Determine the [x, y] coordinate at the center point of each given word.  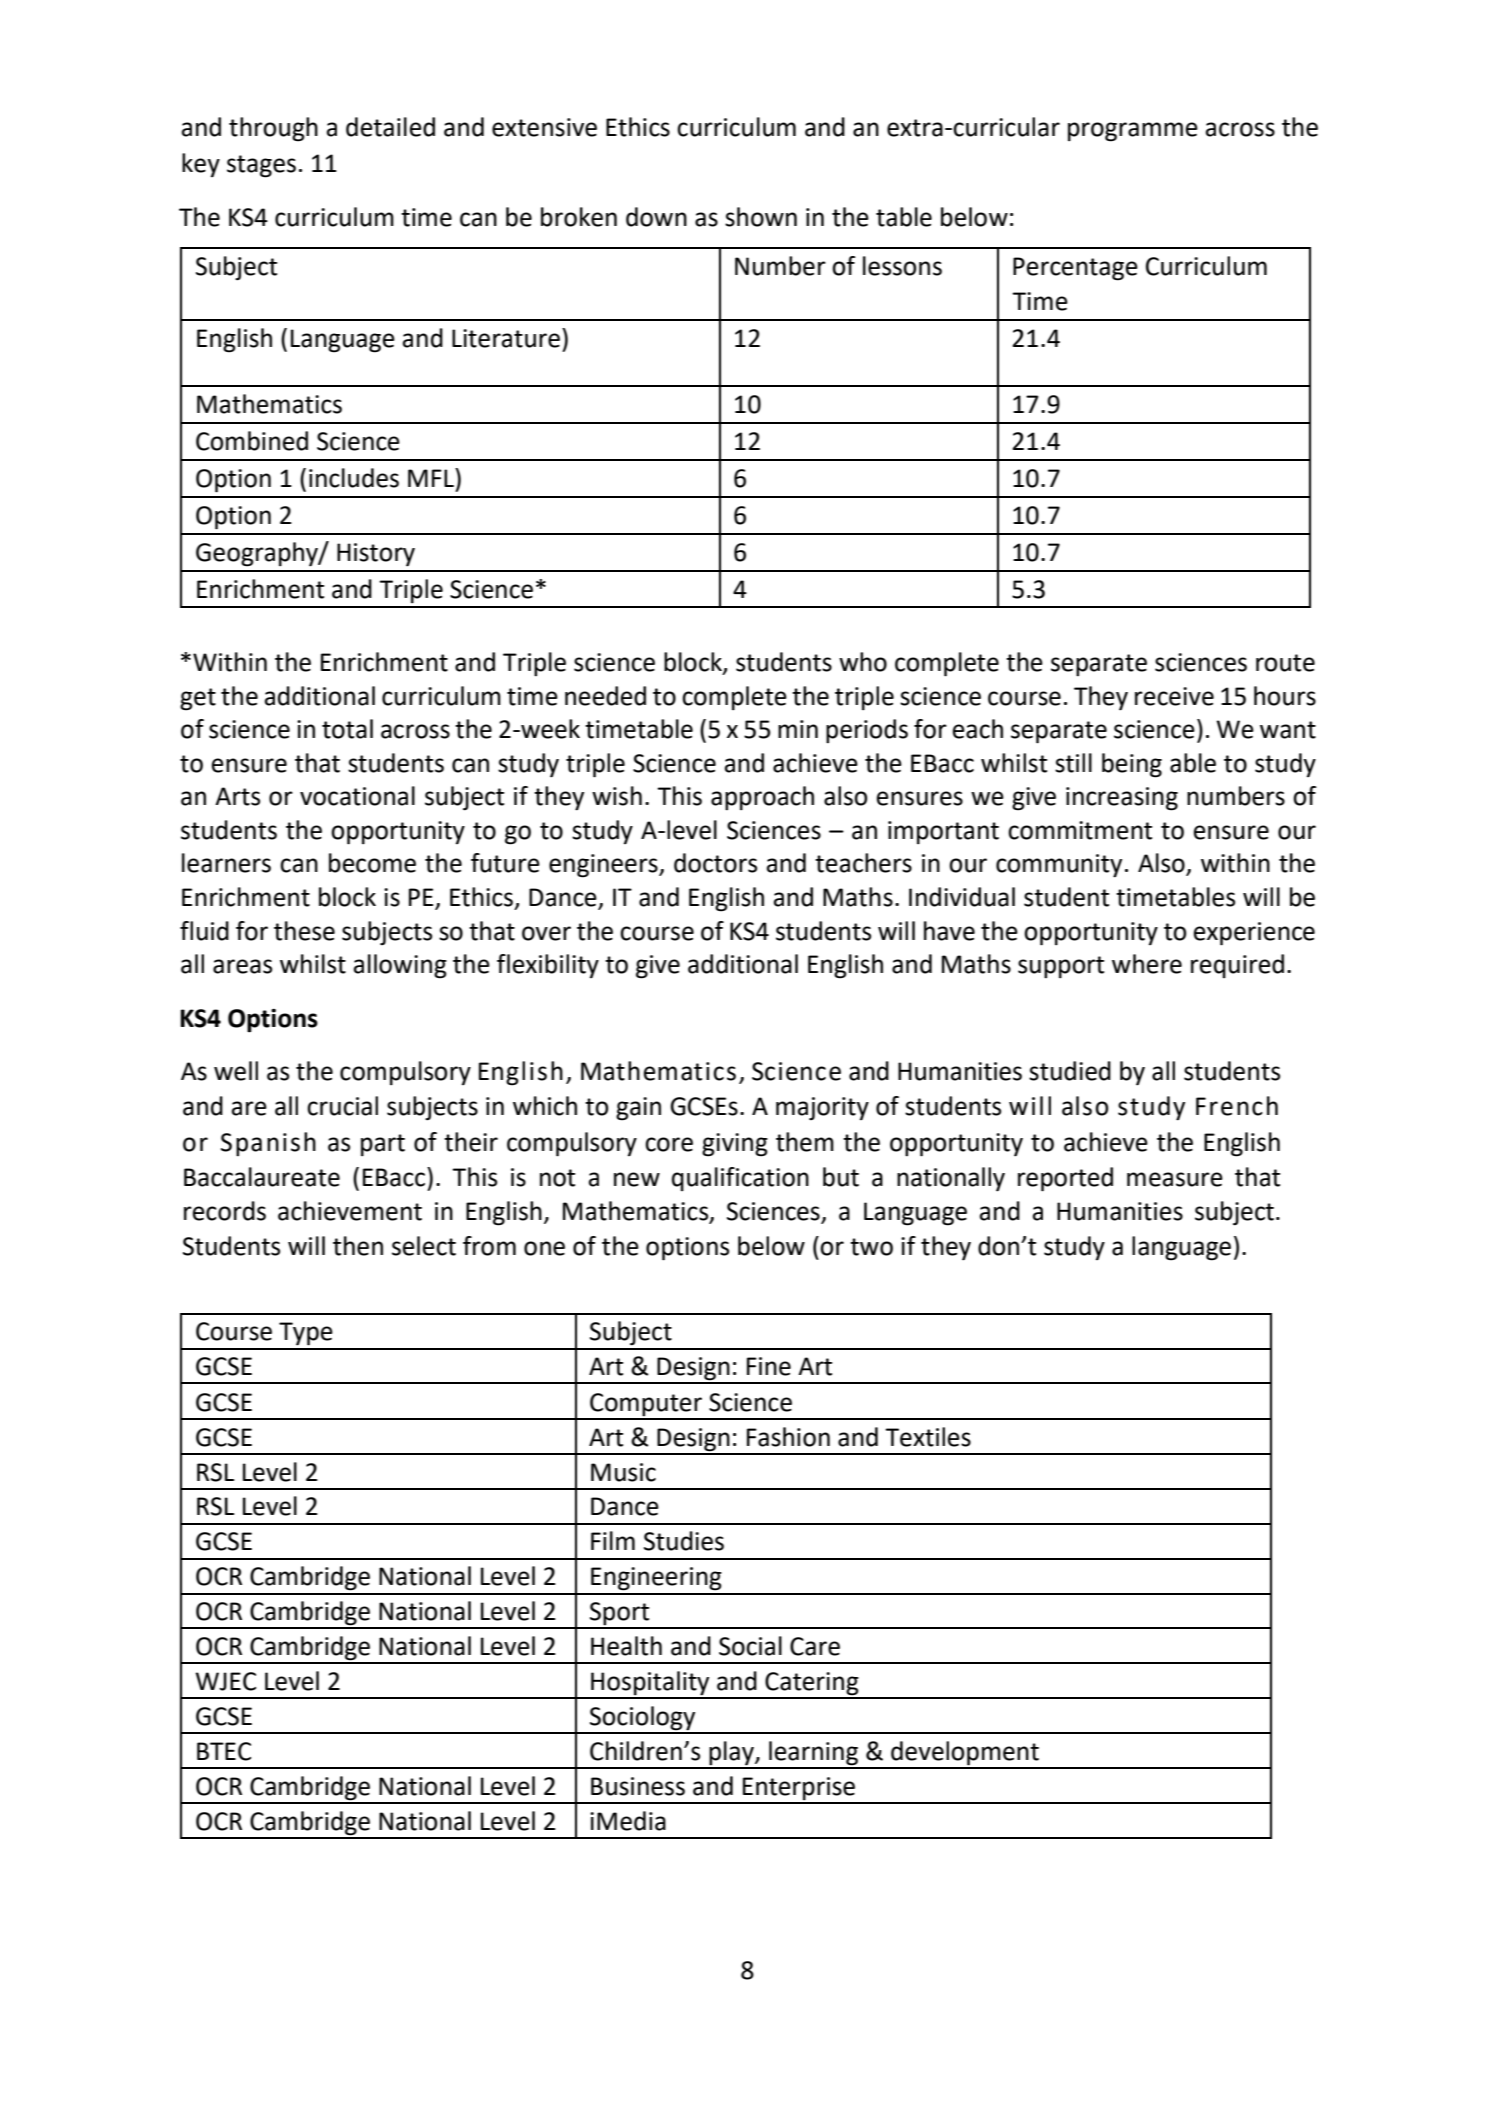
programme [1133, 132]
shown [761, 217]
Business [638, 1786]
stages [261, 166]
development [965, 1754]
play [731, 1754]
